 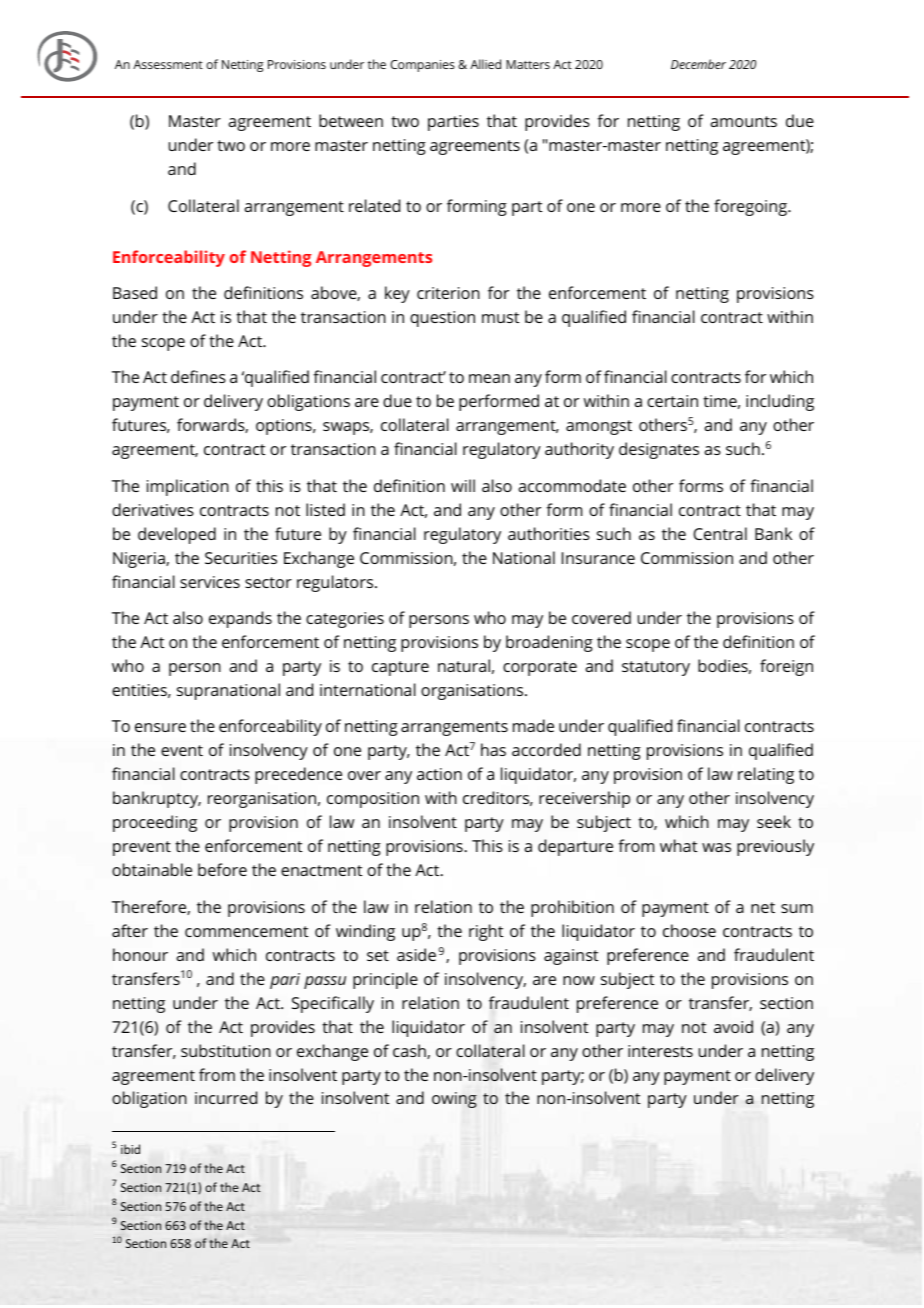 What do you see at coordinates (485, 64) in the screenshot?
I see `Allied` at bounding box center [485, 64].
